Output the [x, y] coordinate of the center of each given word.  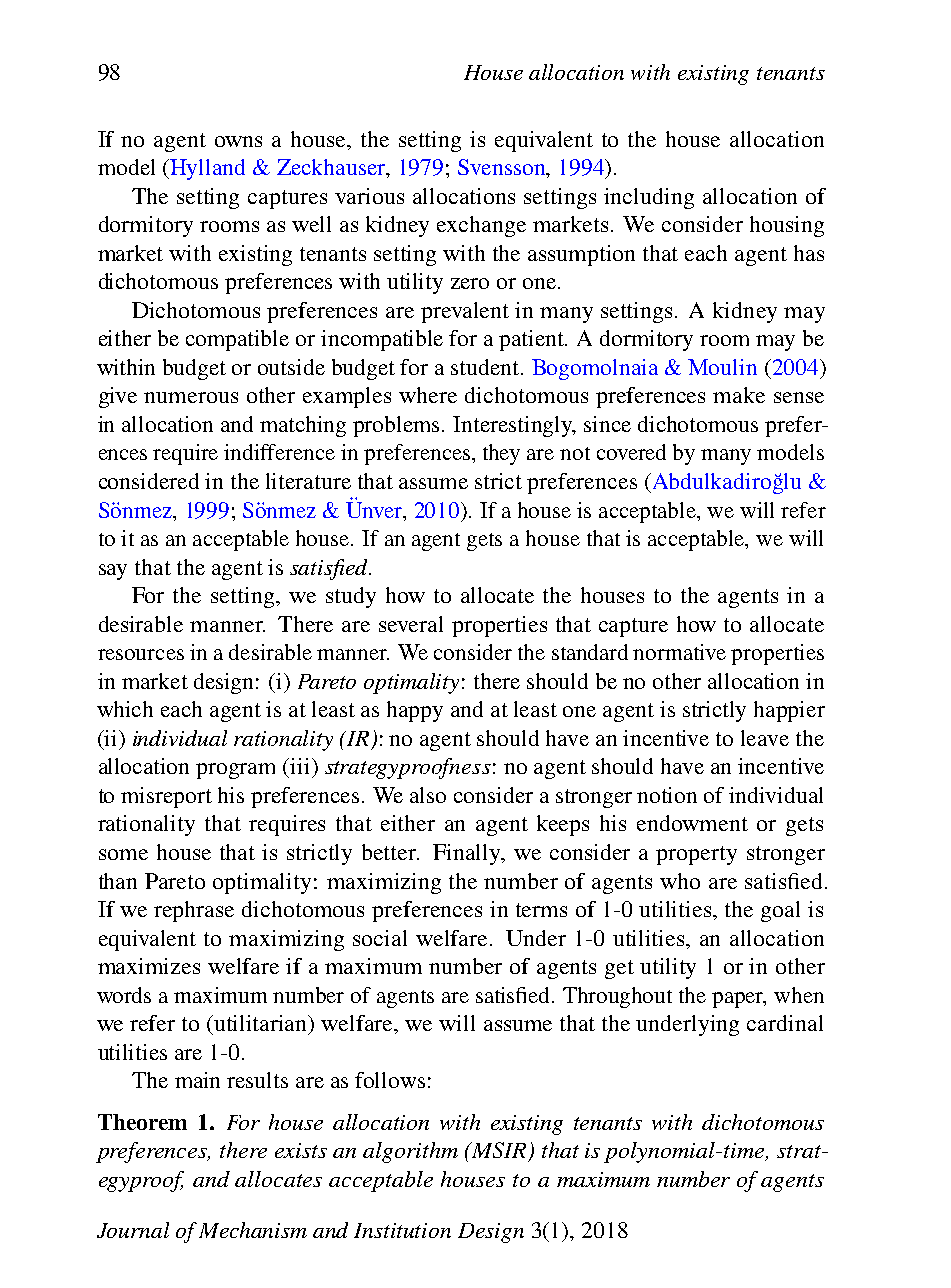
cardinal [785, 1023]
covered [631, 452]
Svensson [503, 168]
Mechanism [253, 1230]
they [501, 454]
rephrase [194, 911]
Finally [468, 854]
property [696, 855]
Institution [402, 1230]
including [649, 198]
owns [238, 141]
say [113, 572]
